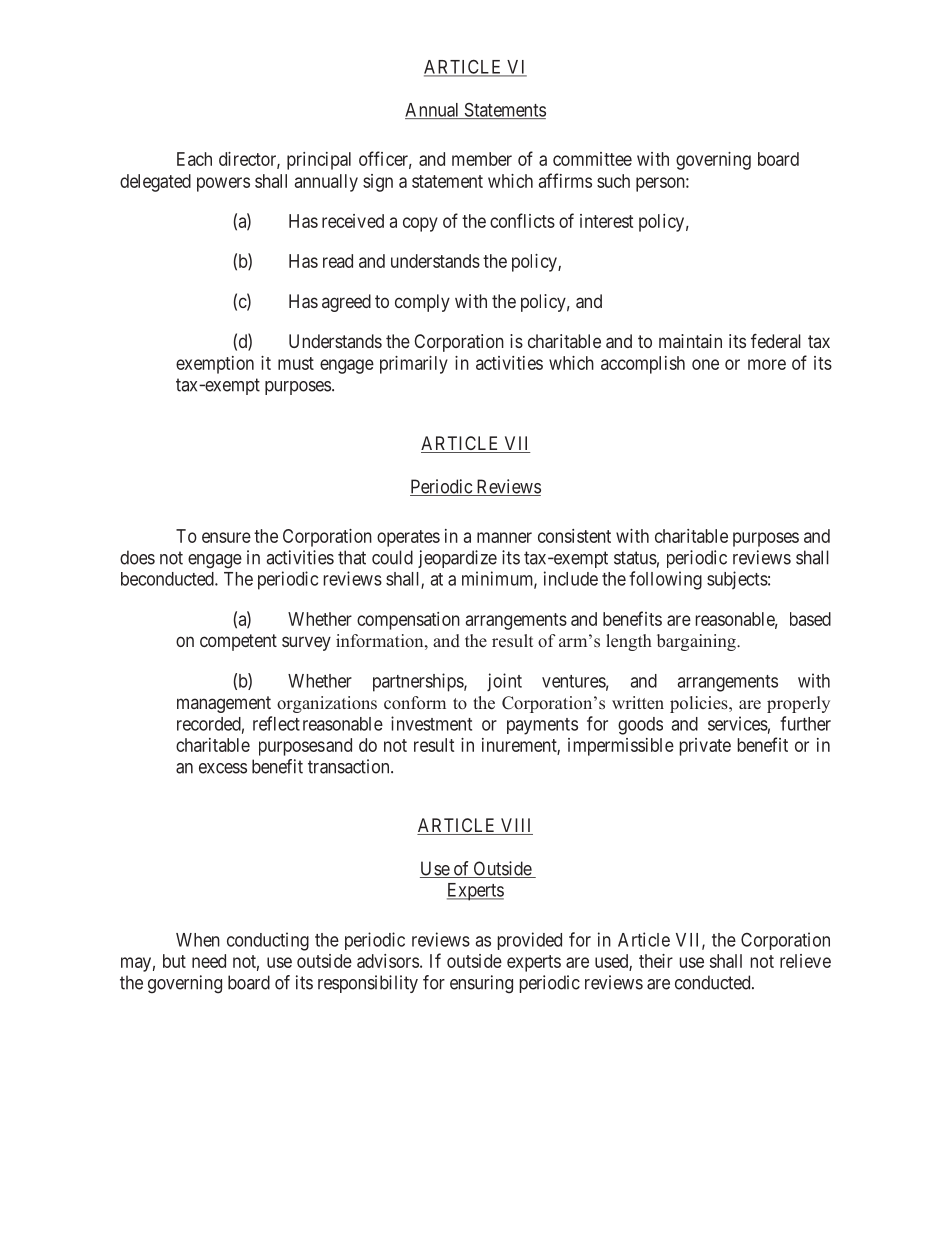 This screenshot has height=1233, width=952. What do you see at coordinates (516, 826) in the screenshot?
I see `VIII` at bounding box center [516, 826].
